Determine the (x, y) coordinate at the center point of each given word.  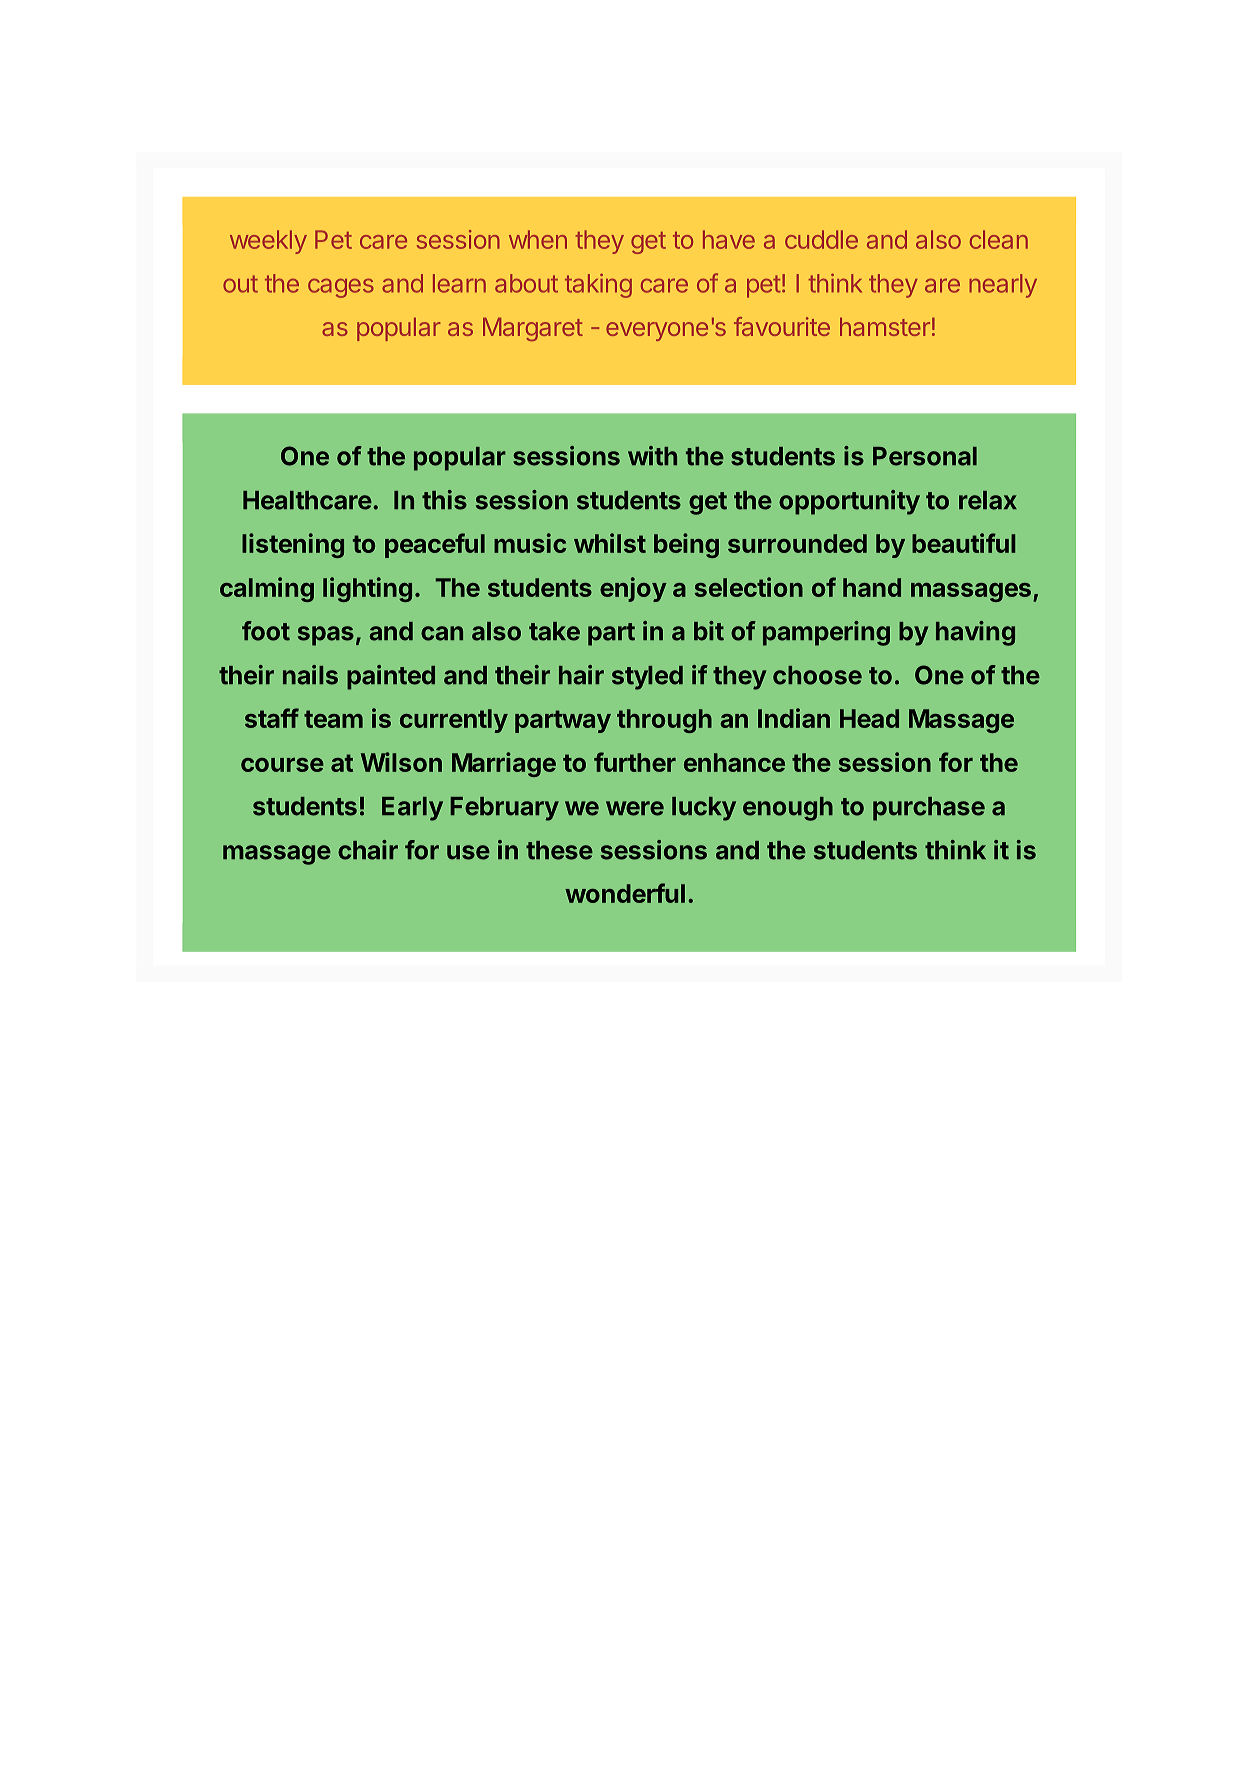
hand (872, 587)
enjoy (633, 589)
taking (598, 286)
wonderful (625, 893)
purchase (929, 809)
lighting (367, 589)
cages (341, 288)
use (468, 852)
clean (999, 239)
